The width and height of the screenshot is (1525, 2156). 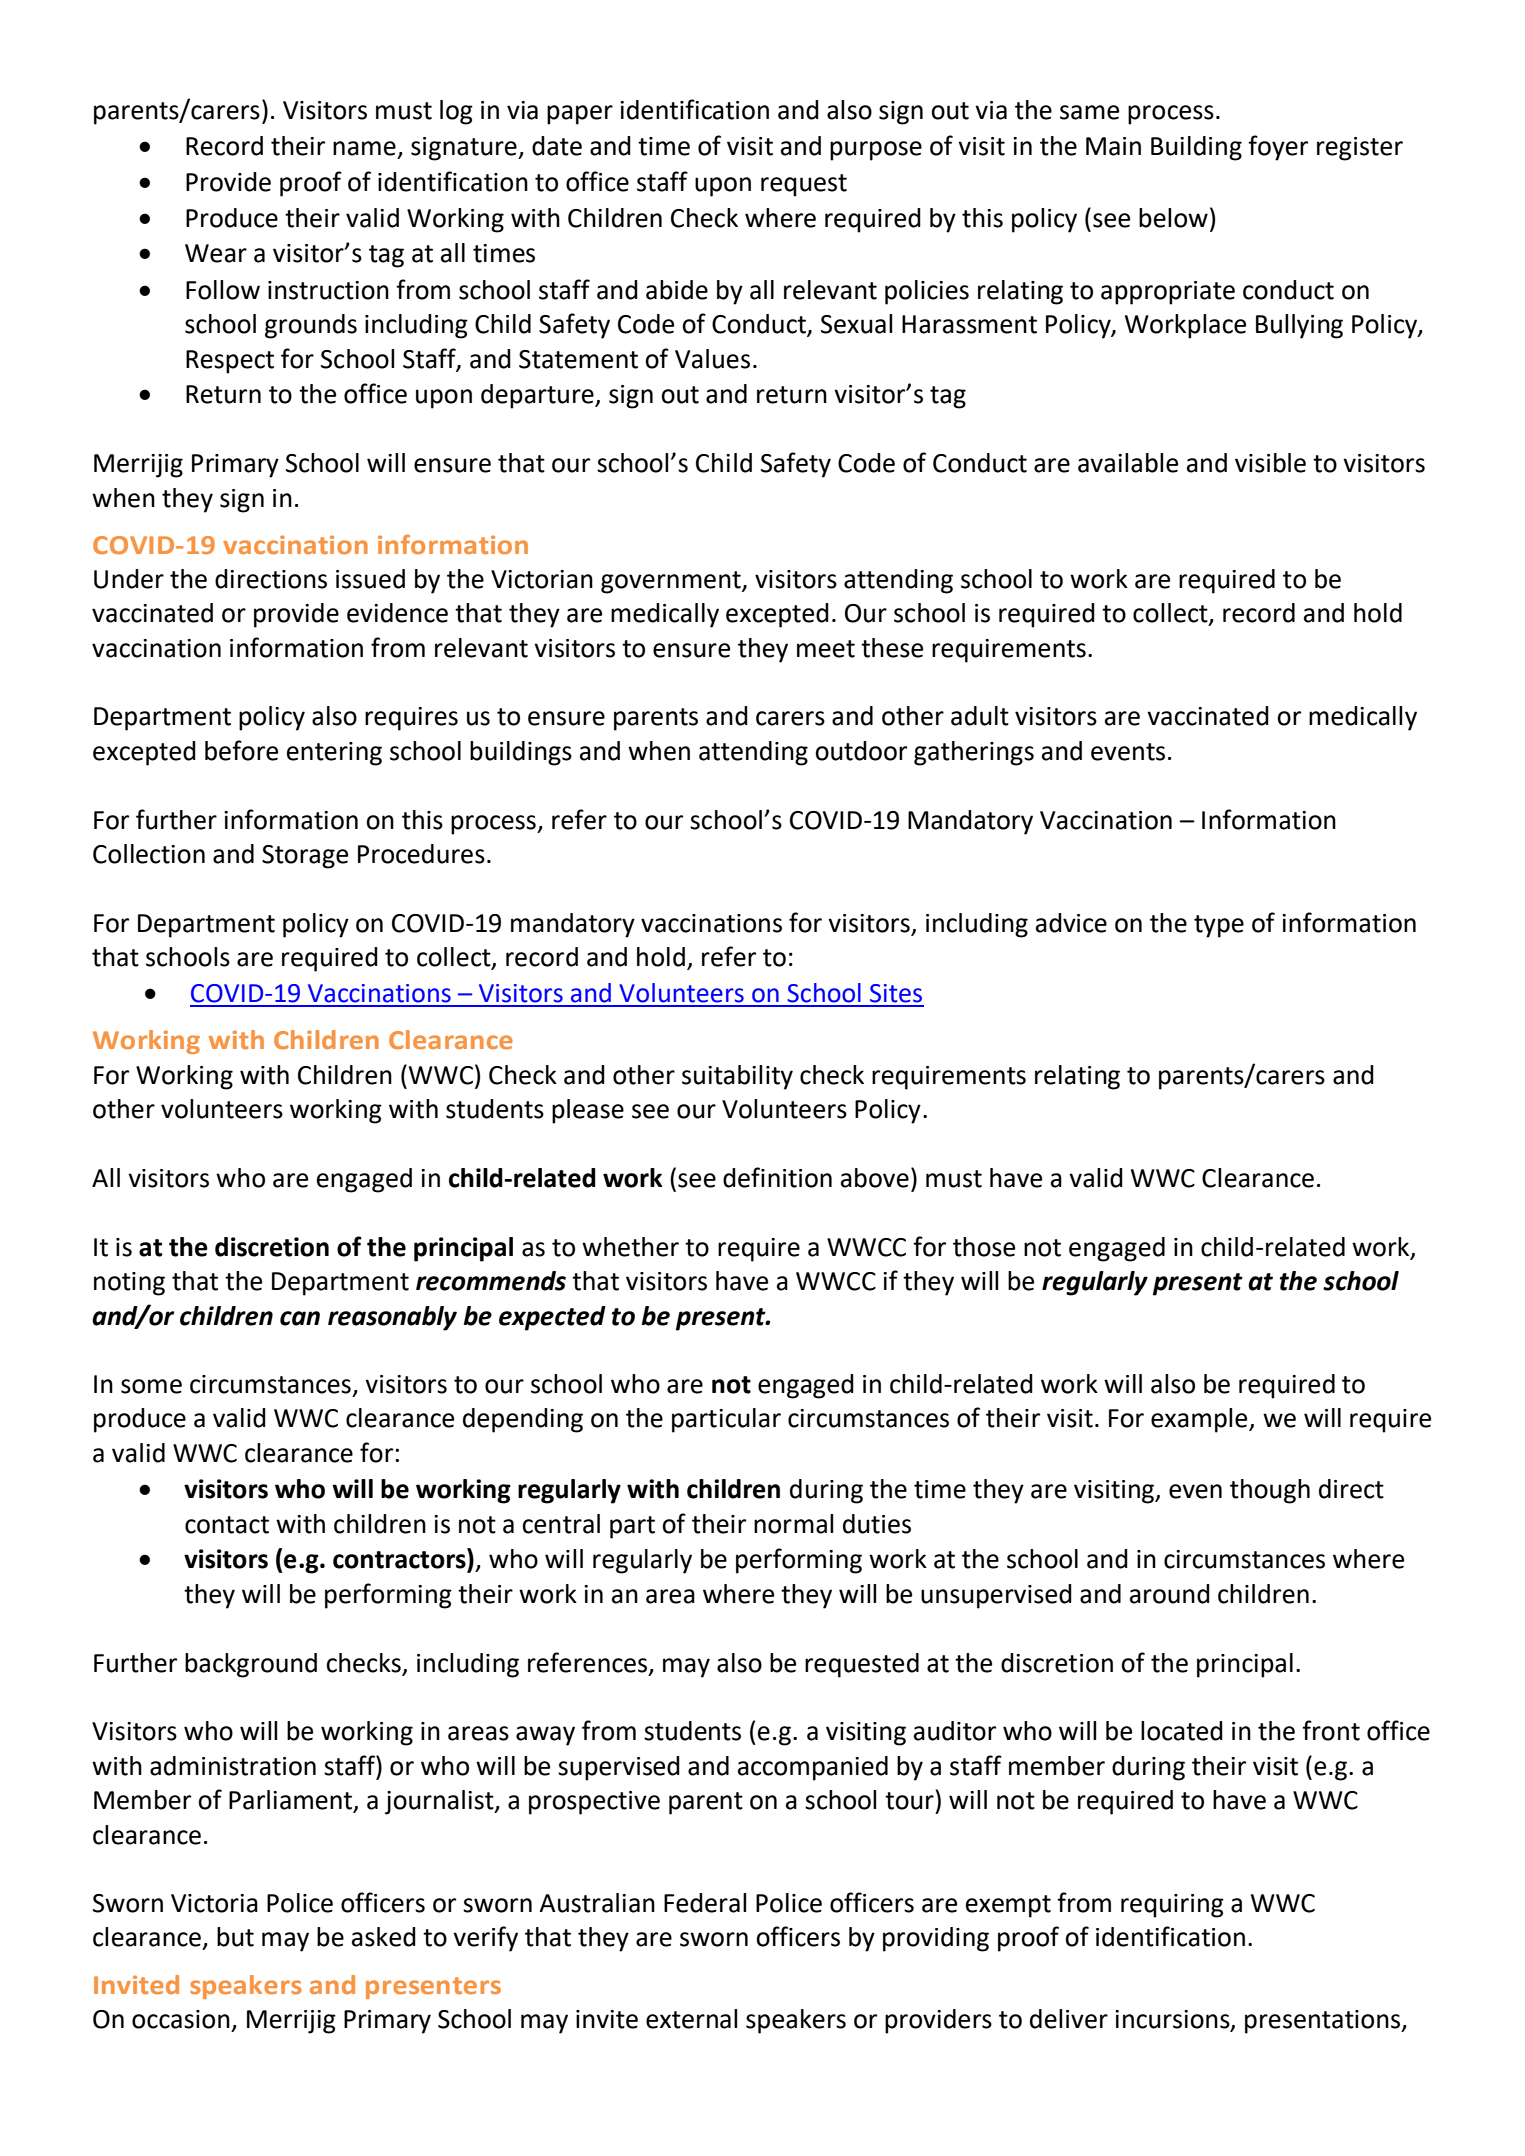 I want to click on purpose, so click(x=876, y=151).
